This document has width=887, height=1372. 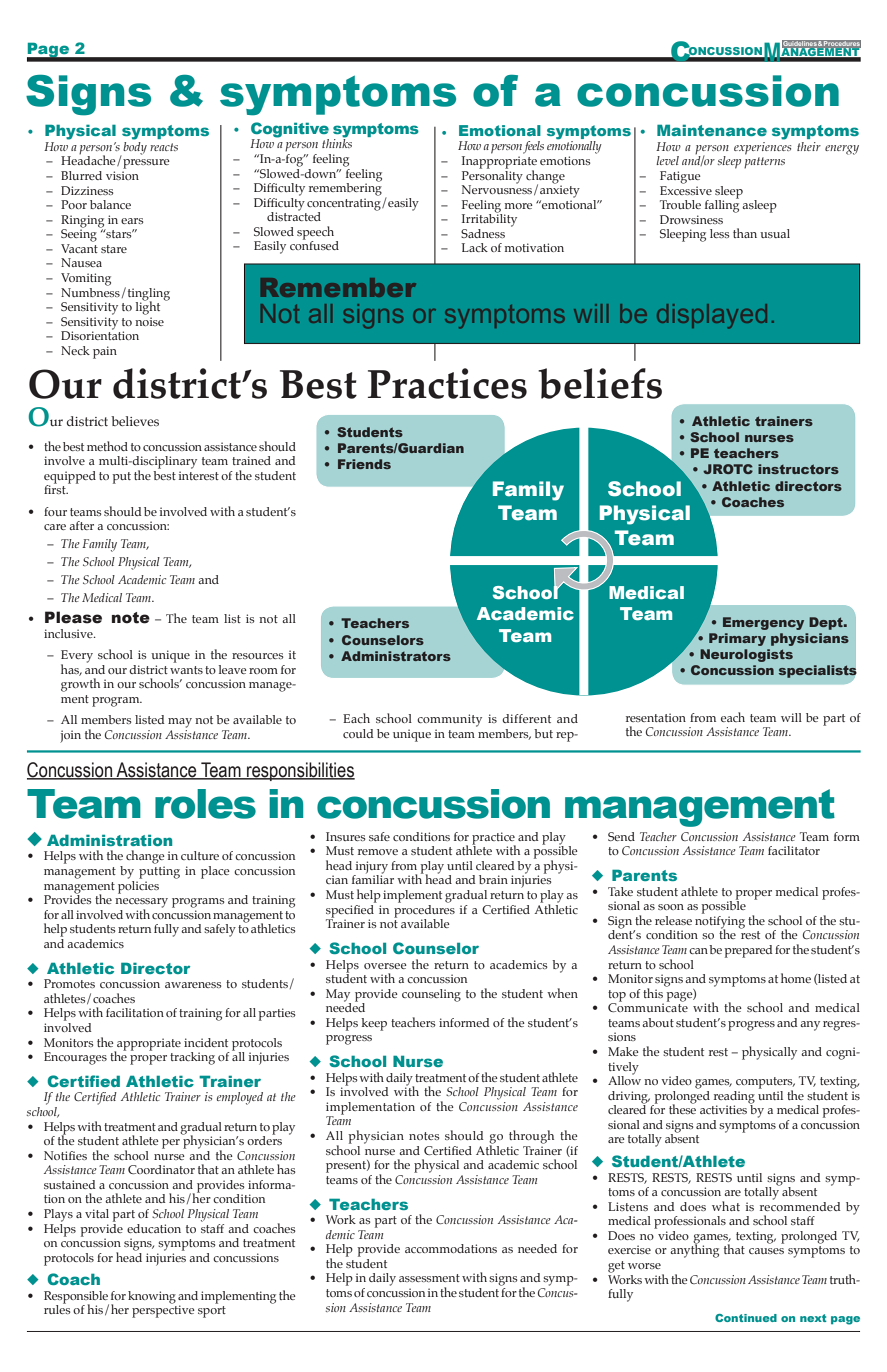 I want to click on get, so click(x=616, y=1267).
